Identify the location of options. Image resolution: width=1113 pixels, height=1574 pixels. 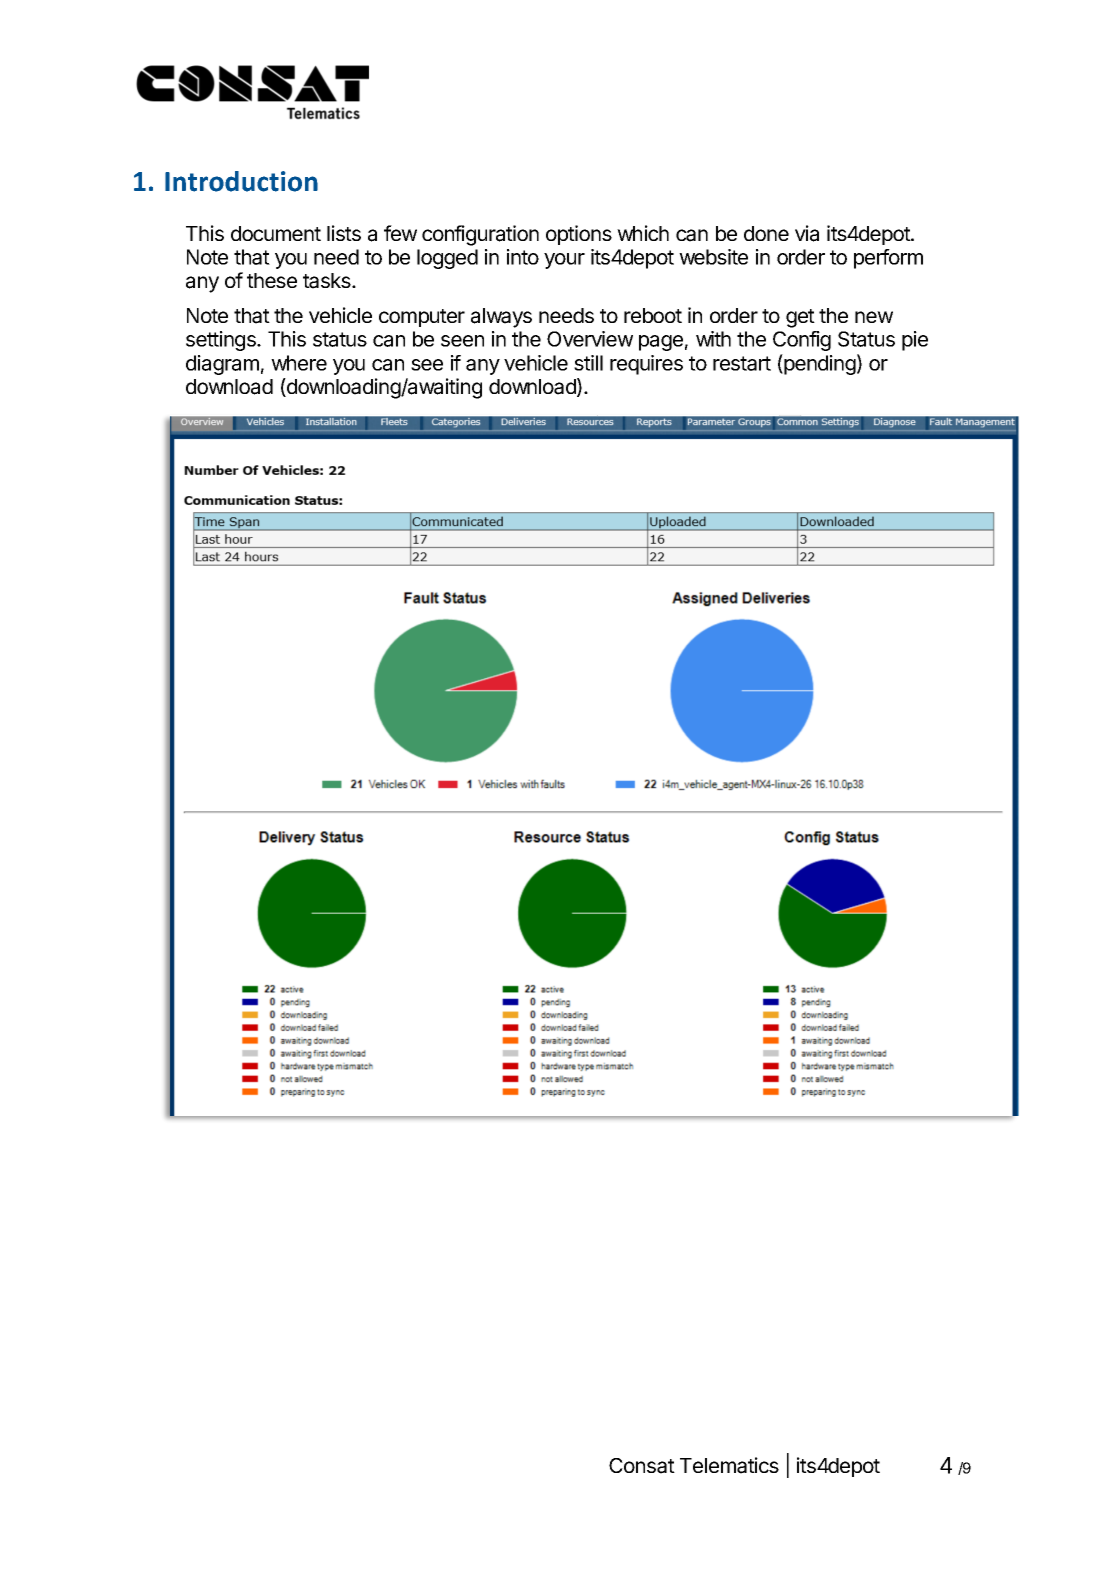
(579, 235).
